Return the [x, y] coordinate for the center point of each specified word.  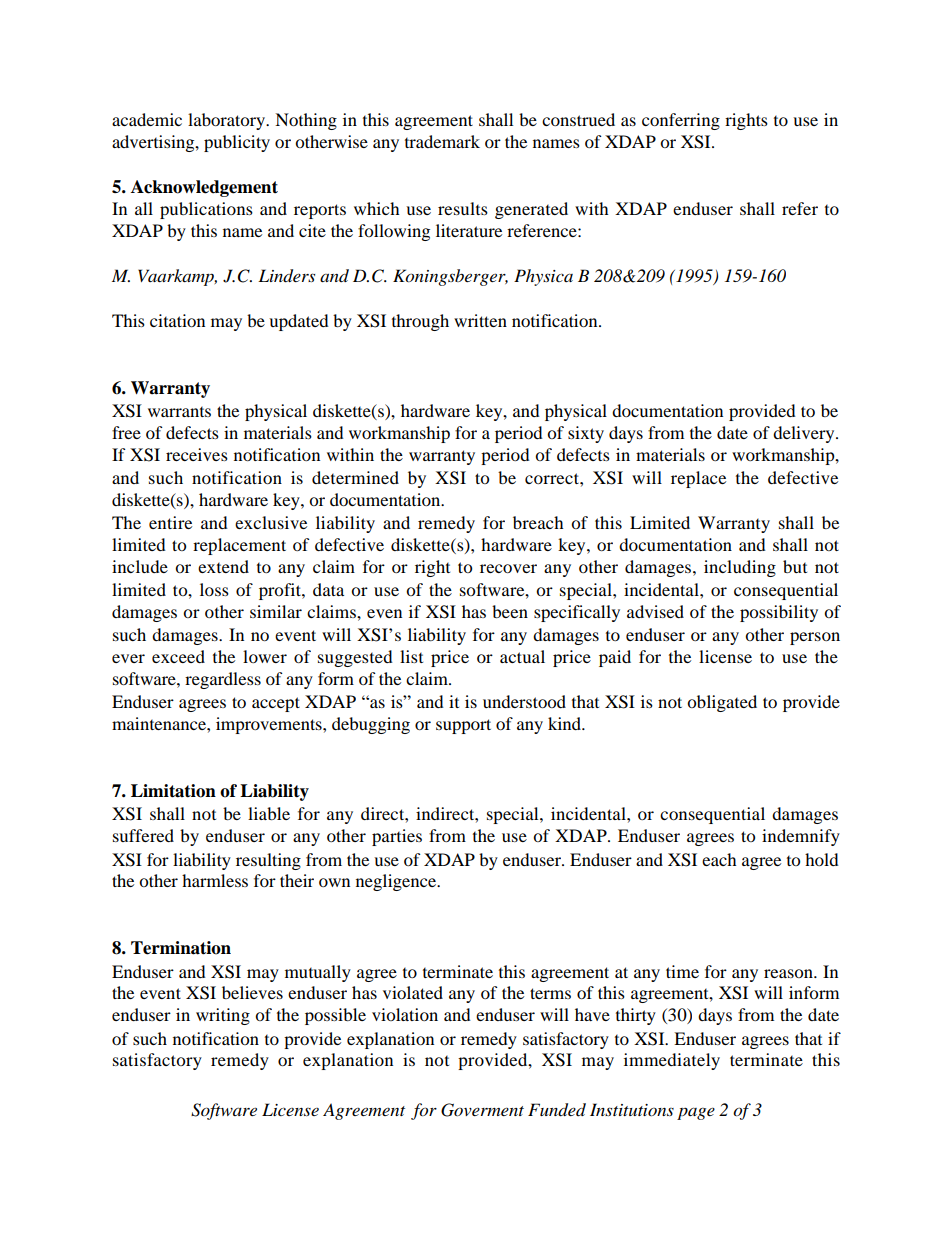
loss [214, 589]
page [696, 1113]
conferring [681, 121]
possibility [779, 613]
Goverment [482, 1110]
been [510, 611]
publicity [237, 143]
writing [223, 1016]
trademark [442, 141]
